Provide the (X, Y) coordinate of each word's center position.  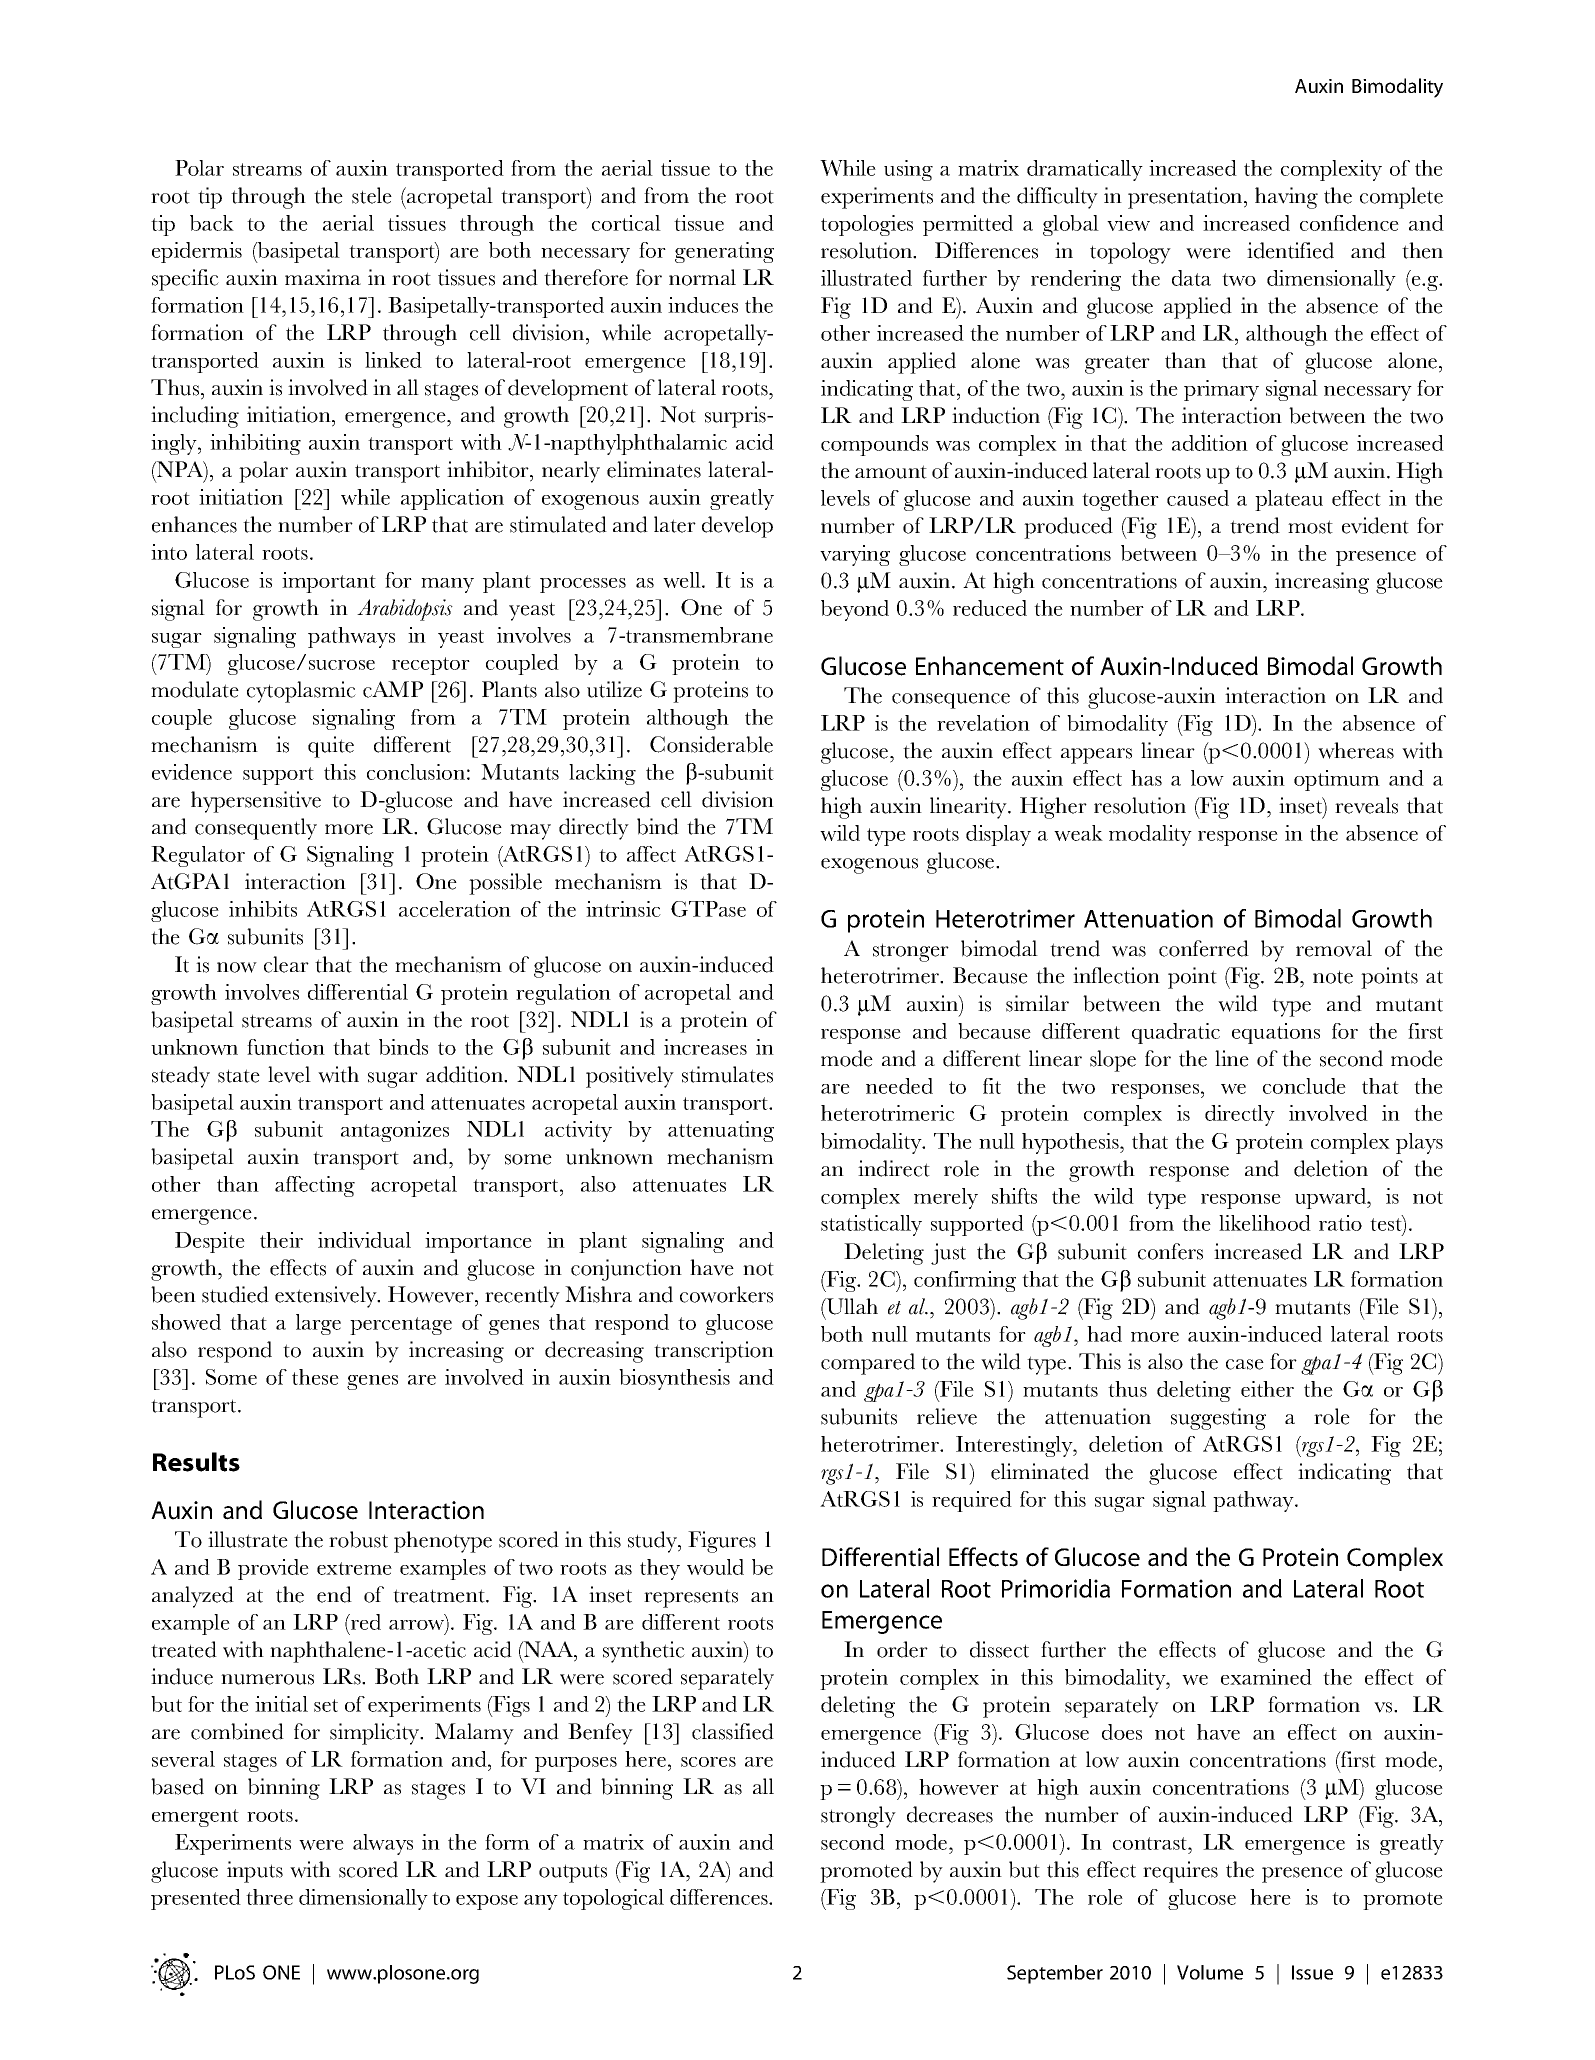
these (315, 1377)
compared (868, 1364)
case (1245, 1364)
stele (372, 195)
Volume (1210, 1972)
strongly (858, 1817)
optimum (1337, 780)
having (1286, 198)
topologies (867, 225)
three (269, 1897)
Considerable (711, 744)
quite (331, 747)
